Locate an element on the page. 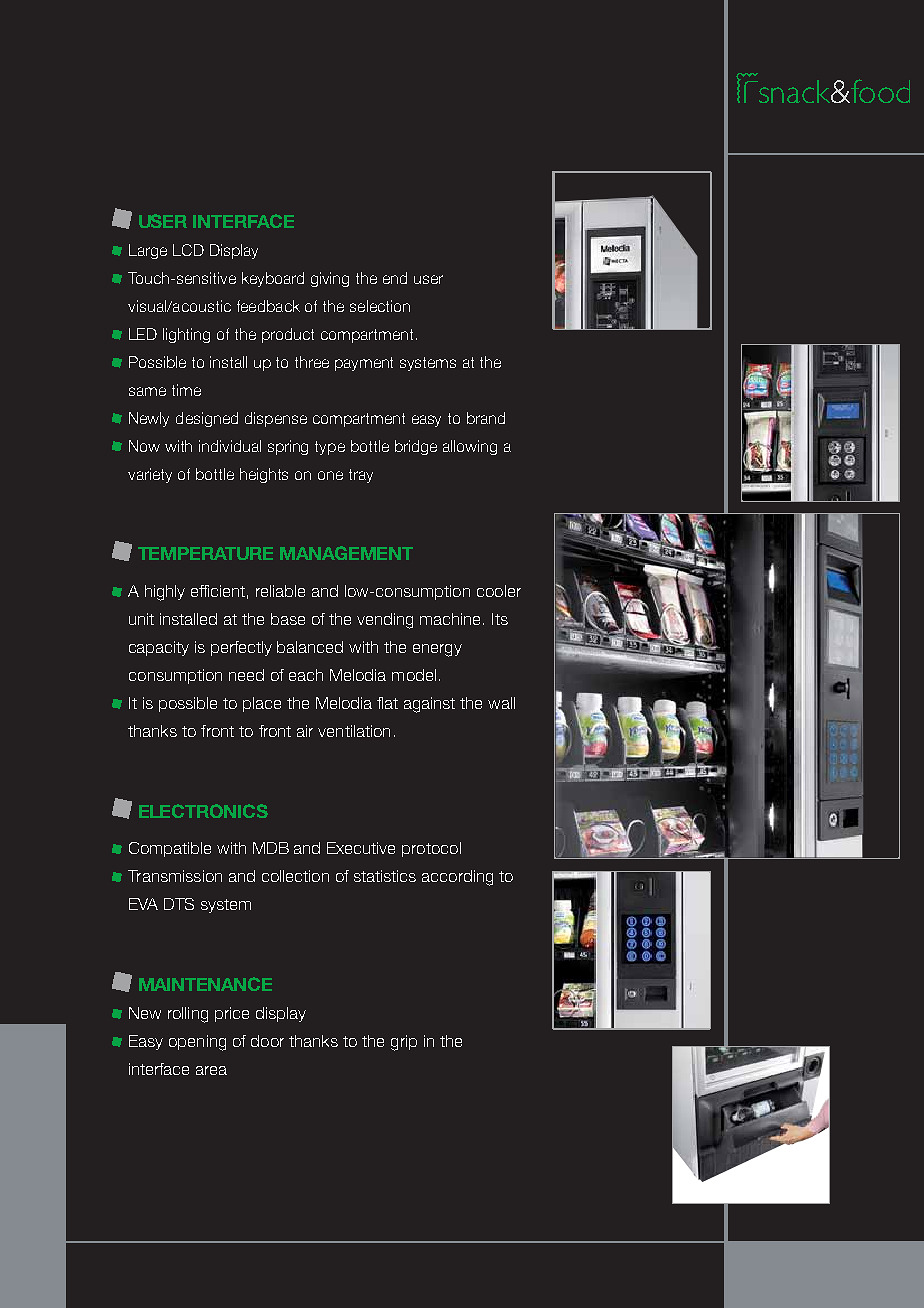  selection is located at coordinates (380, 306).
